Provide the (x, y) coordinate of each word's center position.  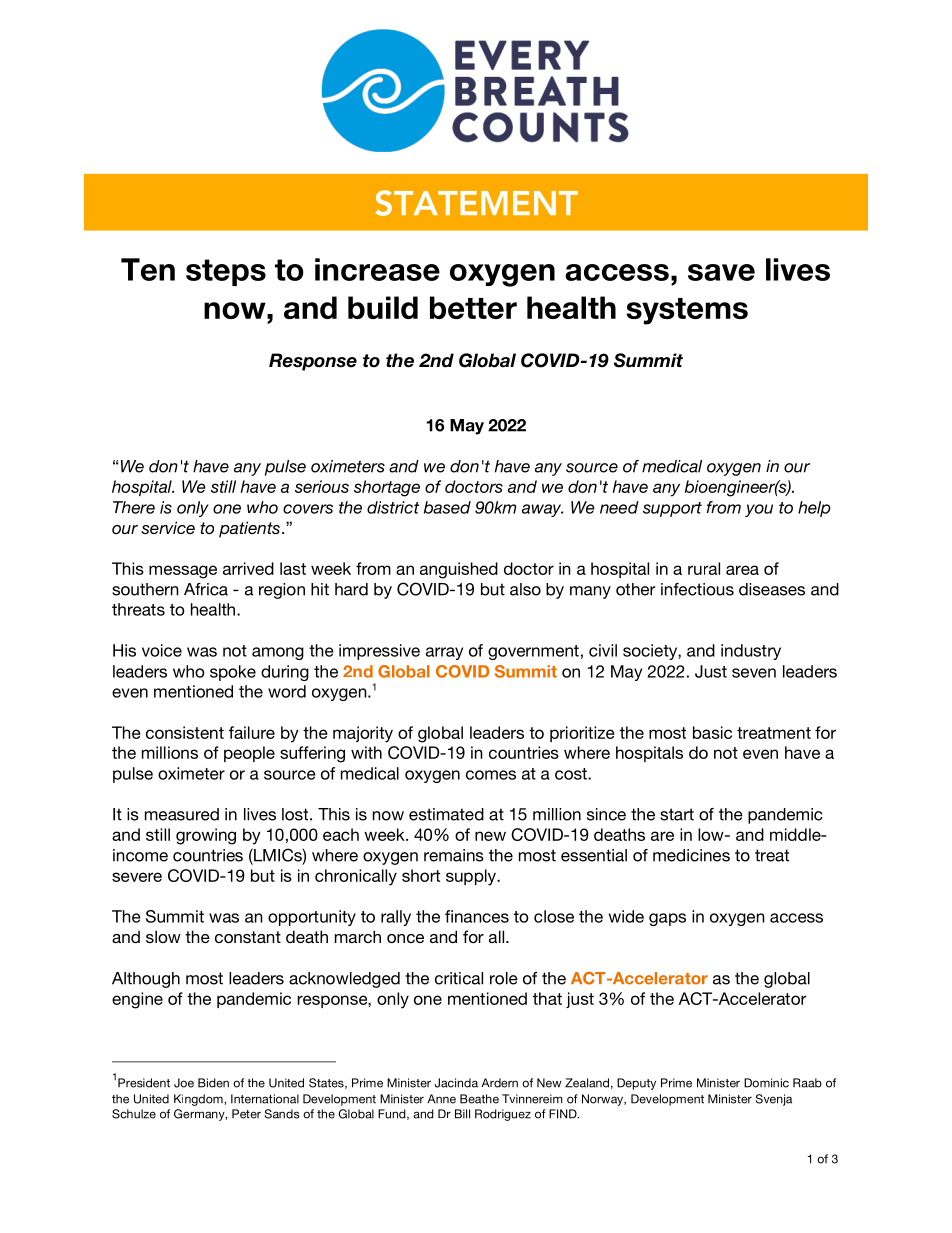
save (721, 272)
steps (226, 272)
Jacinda (456, 1083)
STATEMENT (476, 203)
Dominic (766, 1083)
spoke (233, 673)
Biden (213, 1083)
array (444, 653)
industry (751, 652)
